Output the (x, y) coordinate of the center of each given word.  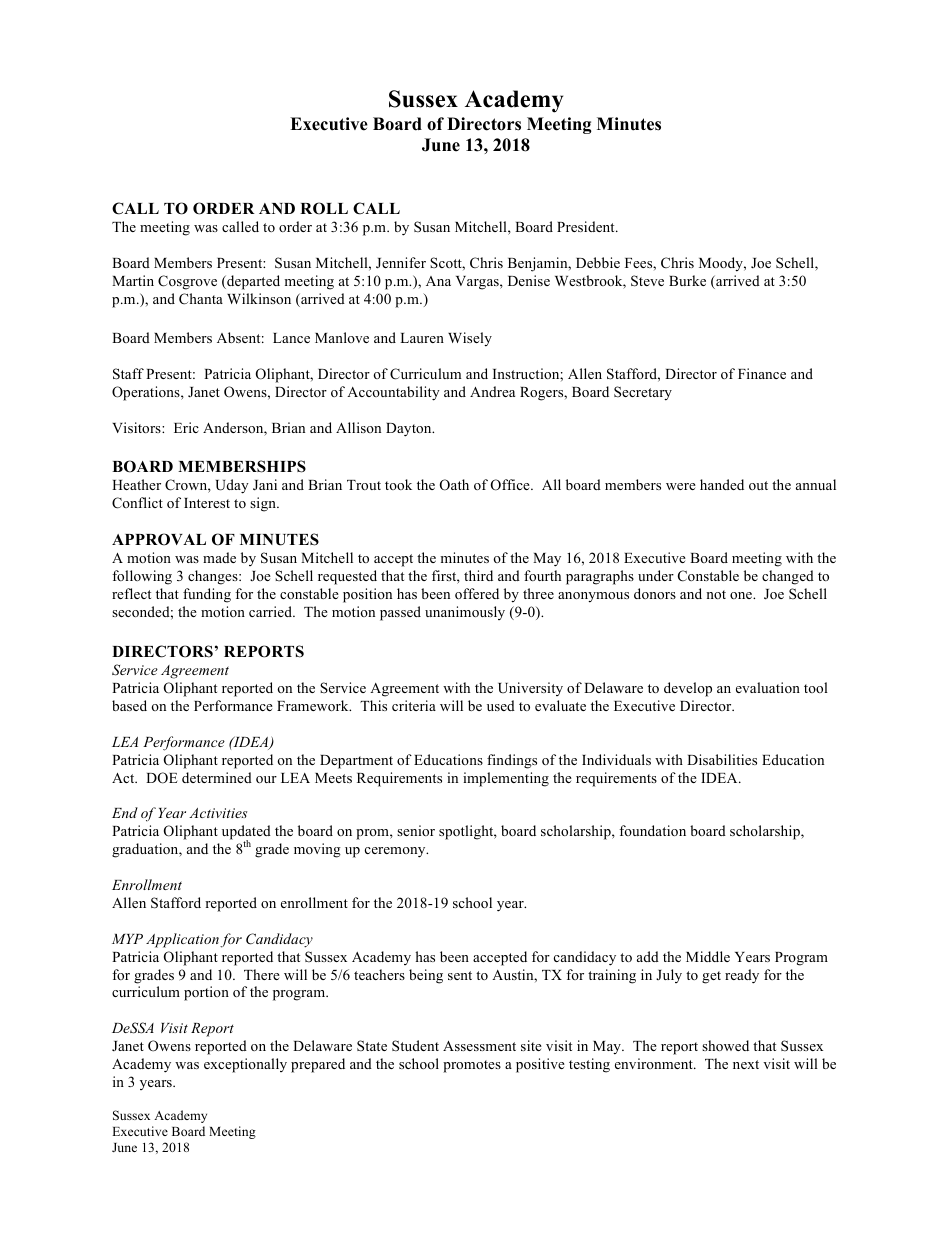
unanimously (465, 613)
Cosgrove (187, 282)
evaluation (768, 687)
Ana (438, 281)
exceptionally (245, 1065)
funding (207, 595)
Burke (687, 280)
